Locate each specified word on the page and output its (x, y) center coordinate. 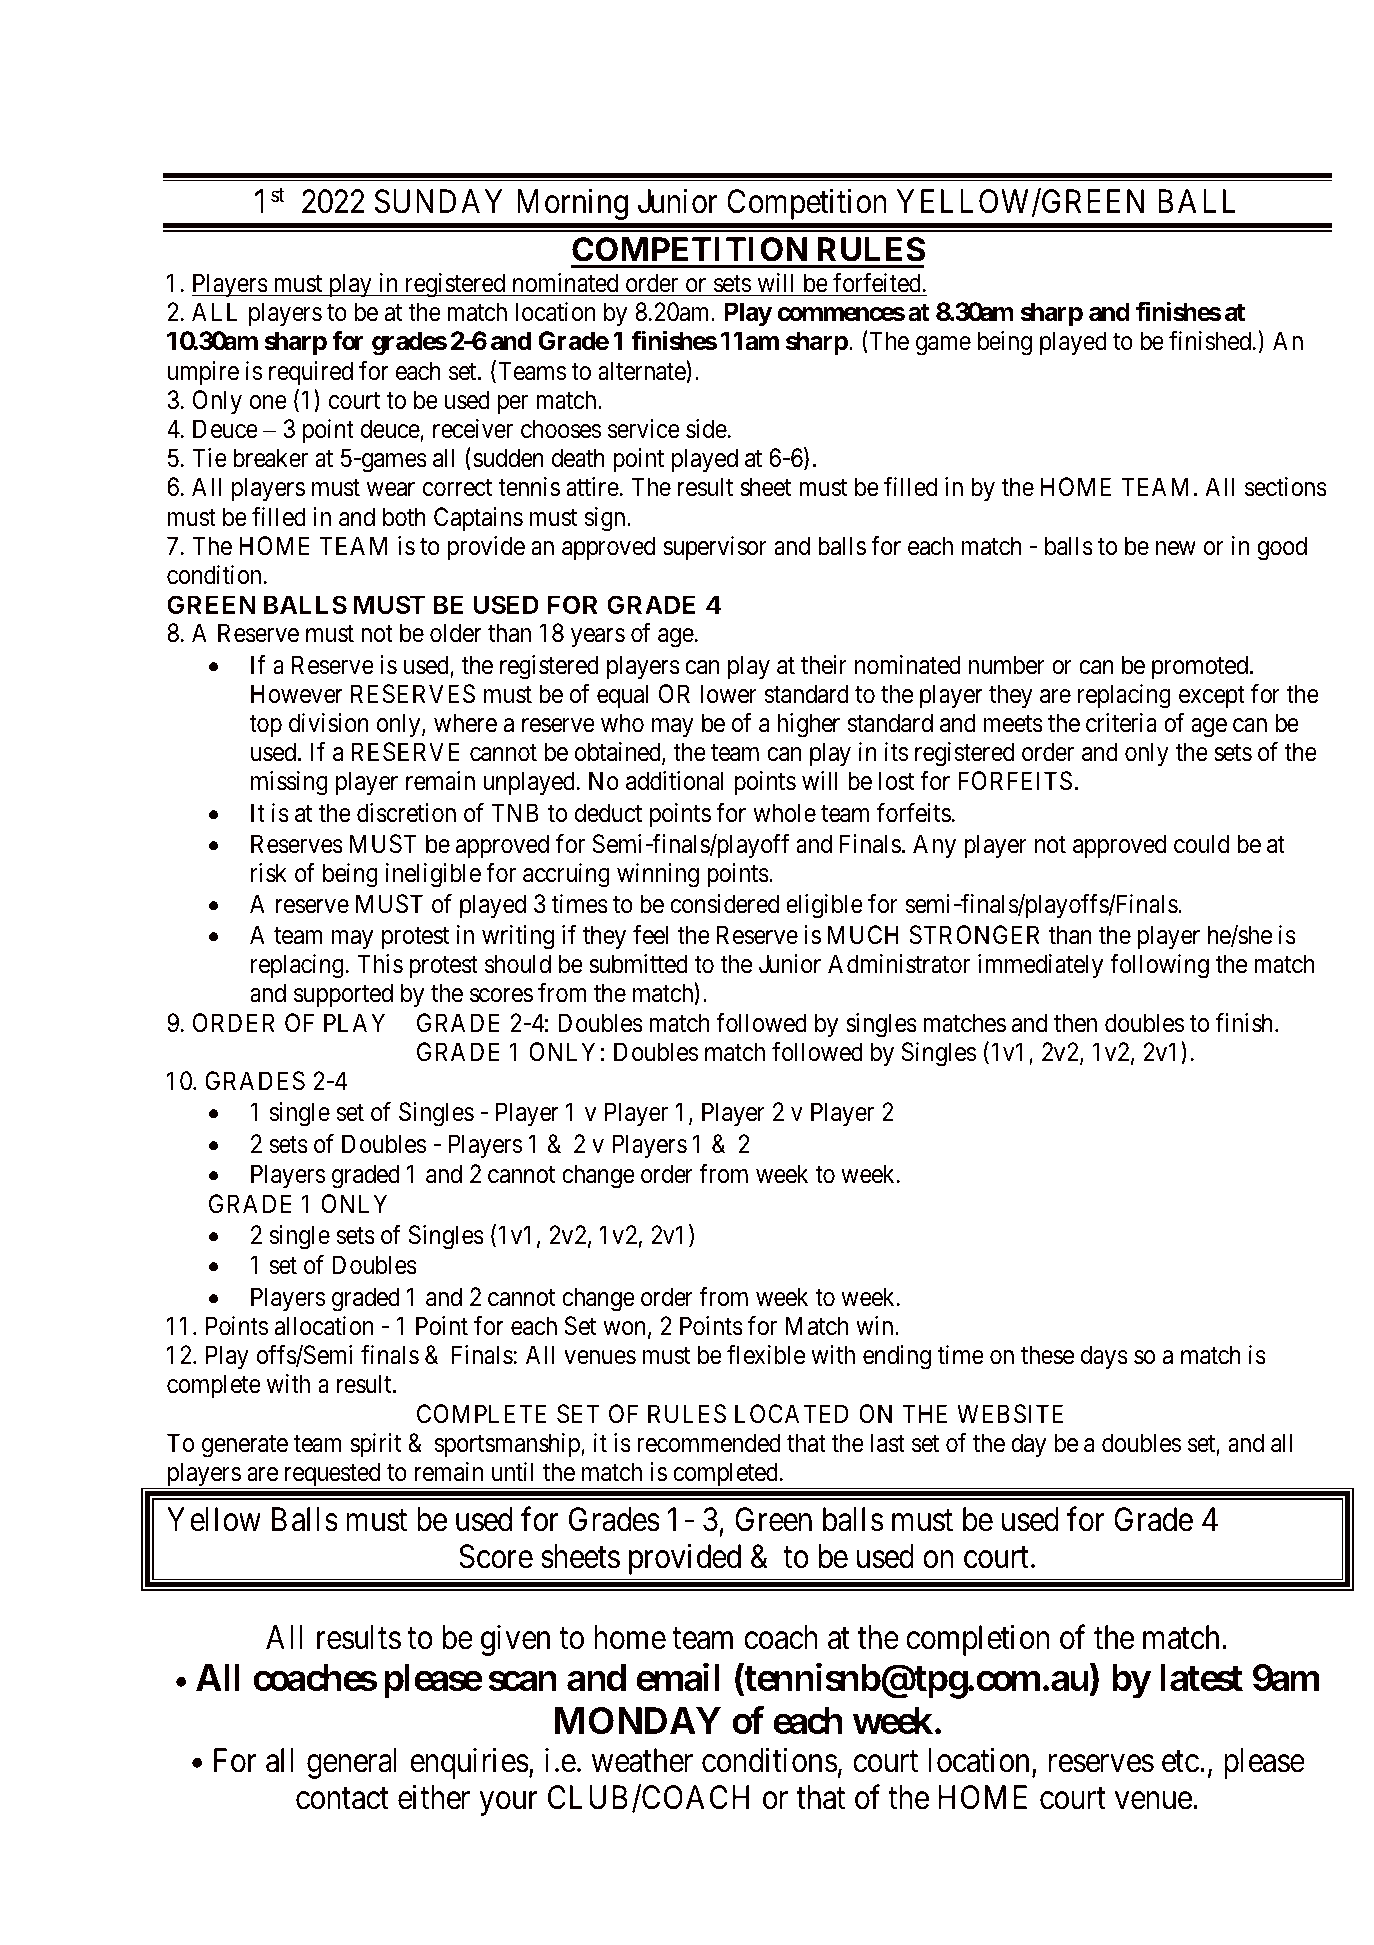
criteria (1121, 723)
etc (1180, 1762)
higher (809, 725)
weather (642, 1760)
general (352, 1763)
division (329, 723)
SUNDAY (438, 201)
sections (1286, 487)
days (1104, 1357)
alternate (642, 371)
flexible (766, 1355)
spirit (375, 1445)
